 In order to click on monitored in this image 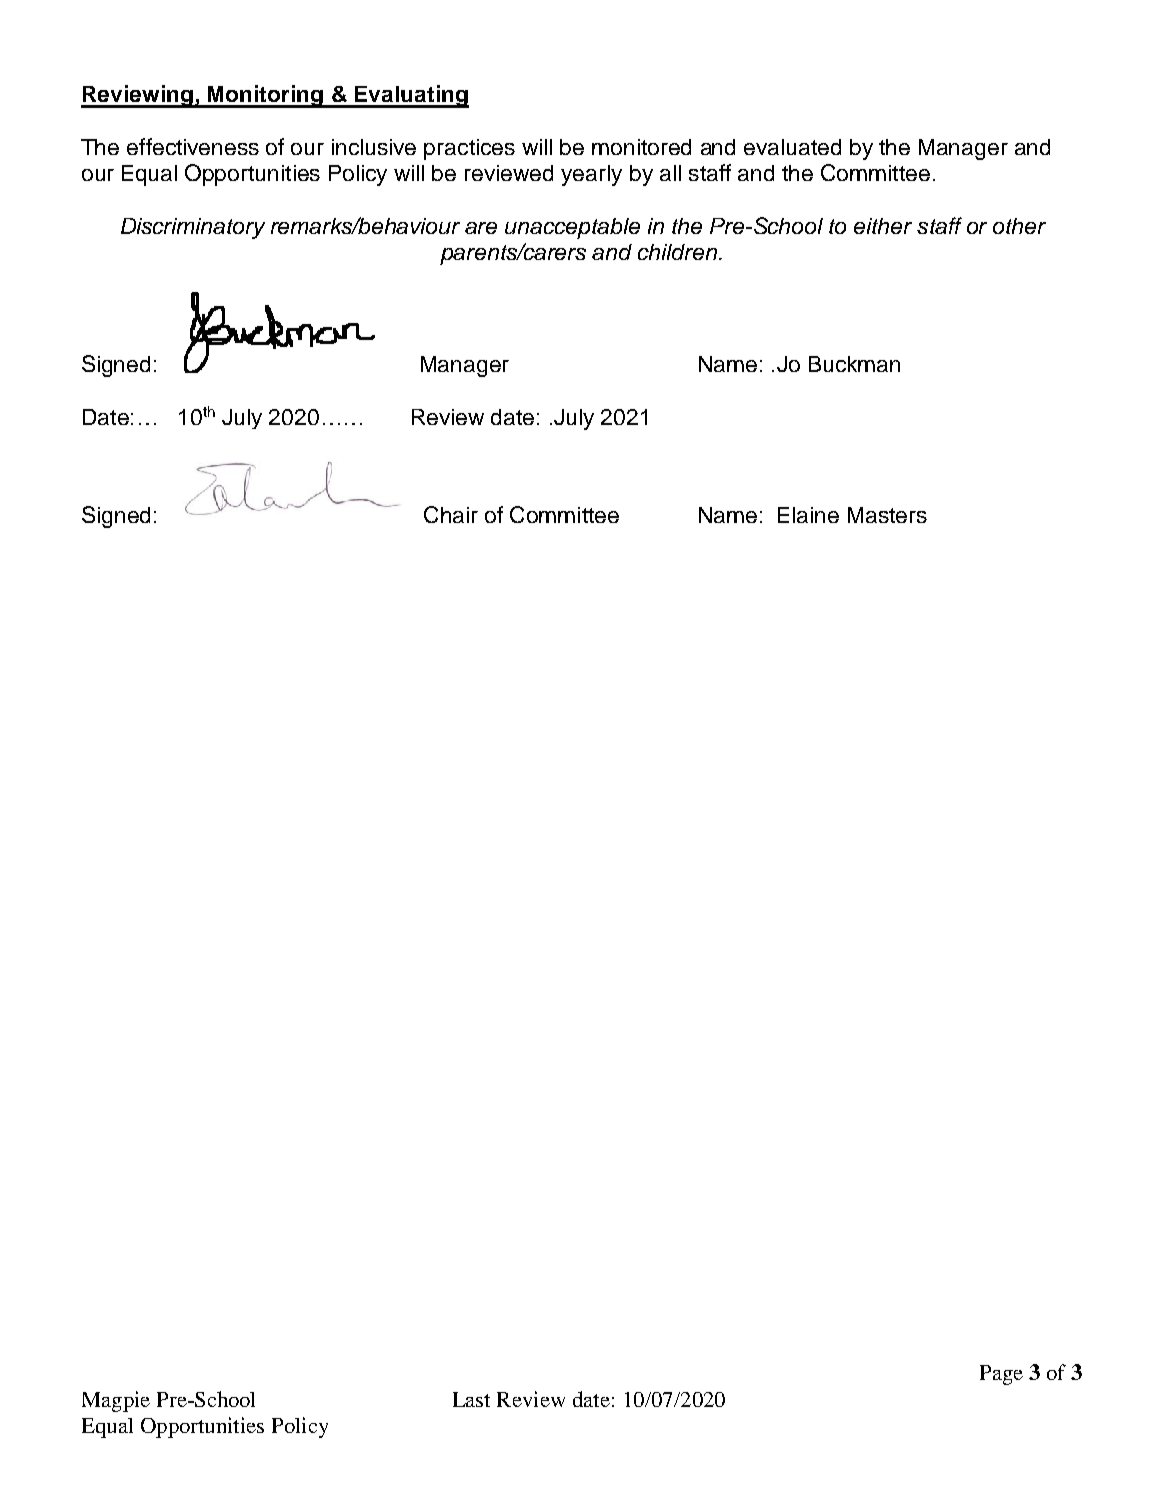, I will do `click(641, 147)`.
